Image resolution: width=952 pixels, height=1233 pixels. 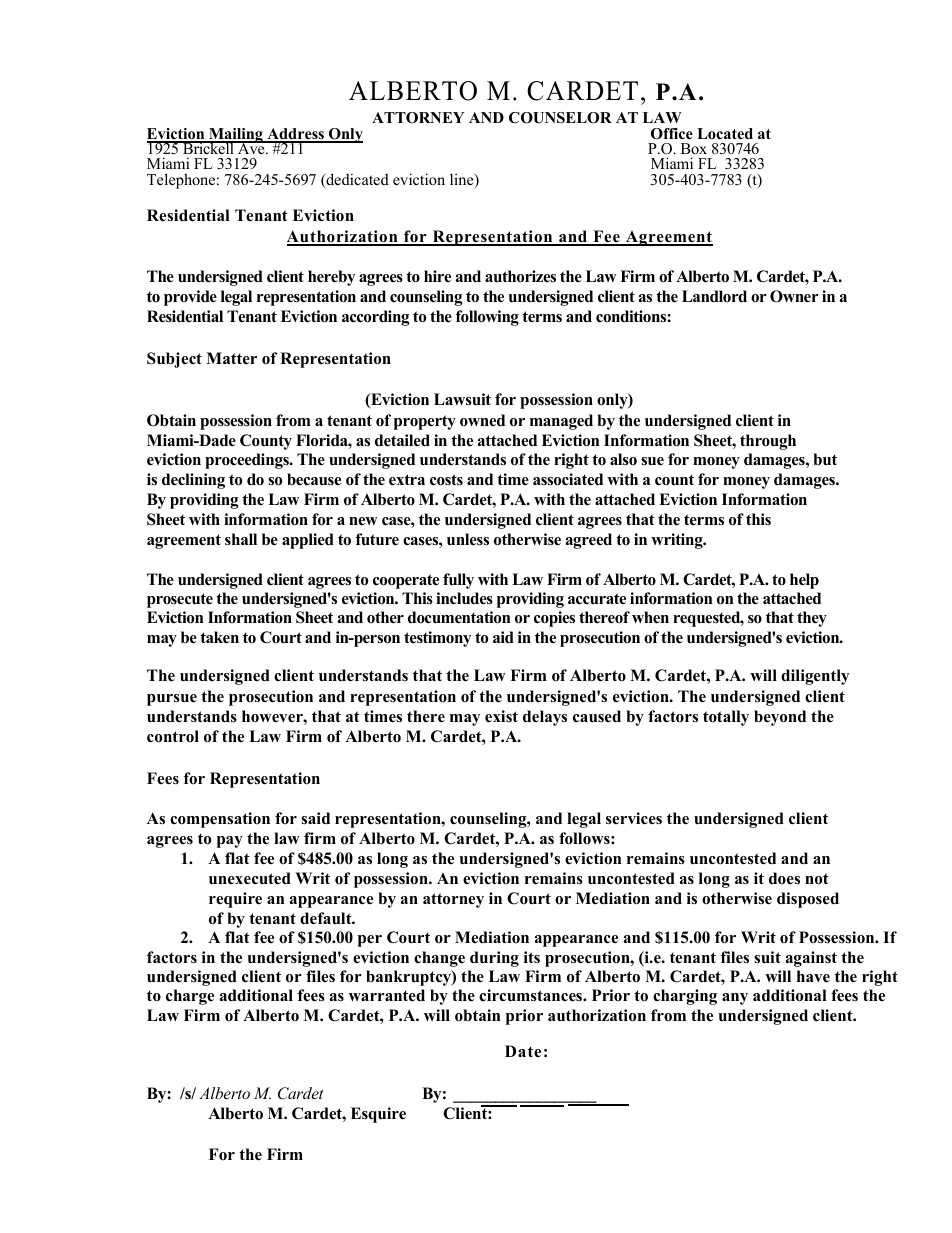 What do you see at coordinates (482, 420) in the screenshot?
I see `owned` at bounding box center [482, 420].
